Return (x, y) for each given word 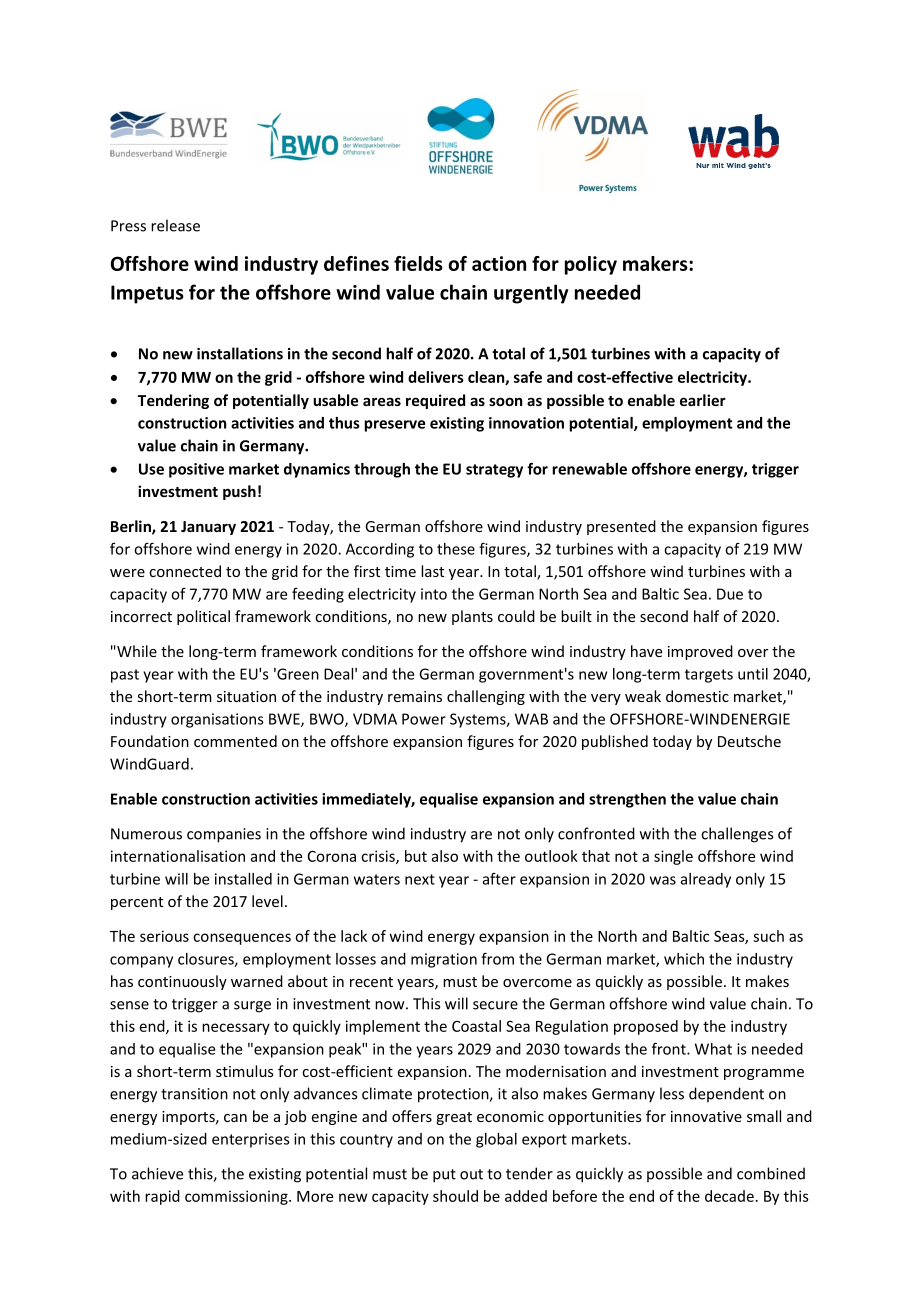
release (175, 225)
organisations (217, 720)
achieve (157, 1173)
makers (656, 263)
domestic (697, 696)
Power (424, 719)
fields (418, 263)
